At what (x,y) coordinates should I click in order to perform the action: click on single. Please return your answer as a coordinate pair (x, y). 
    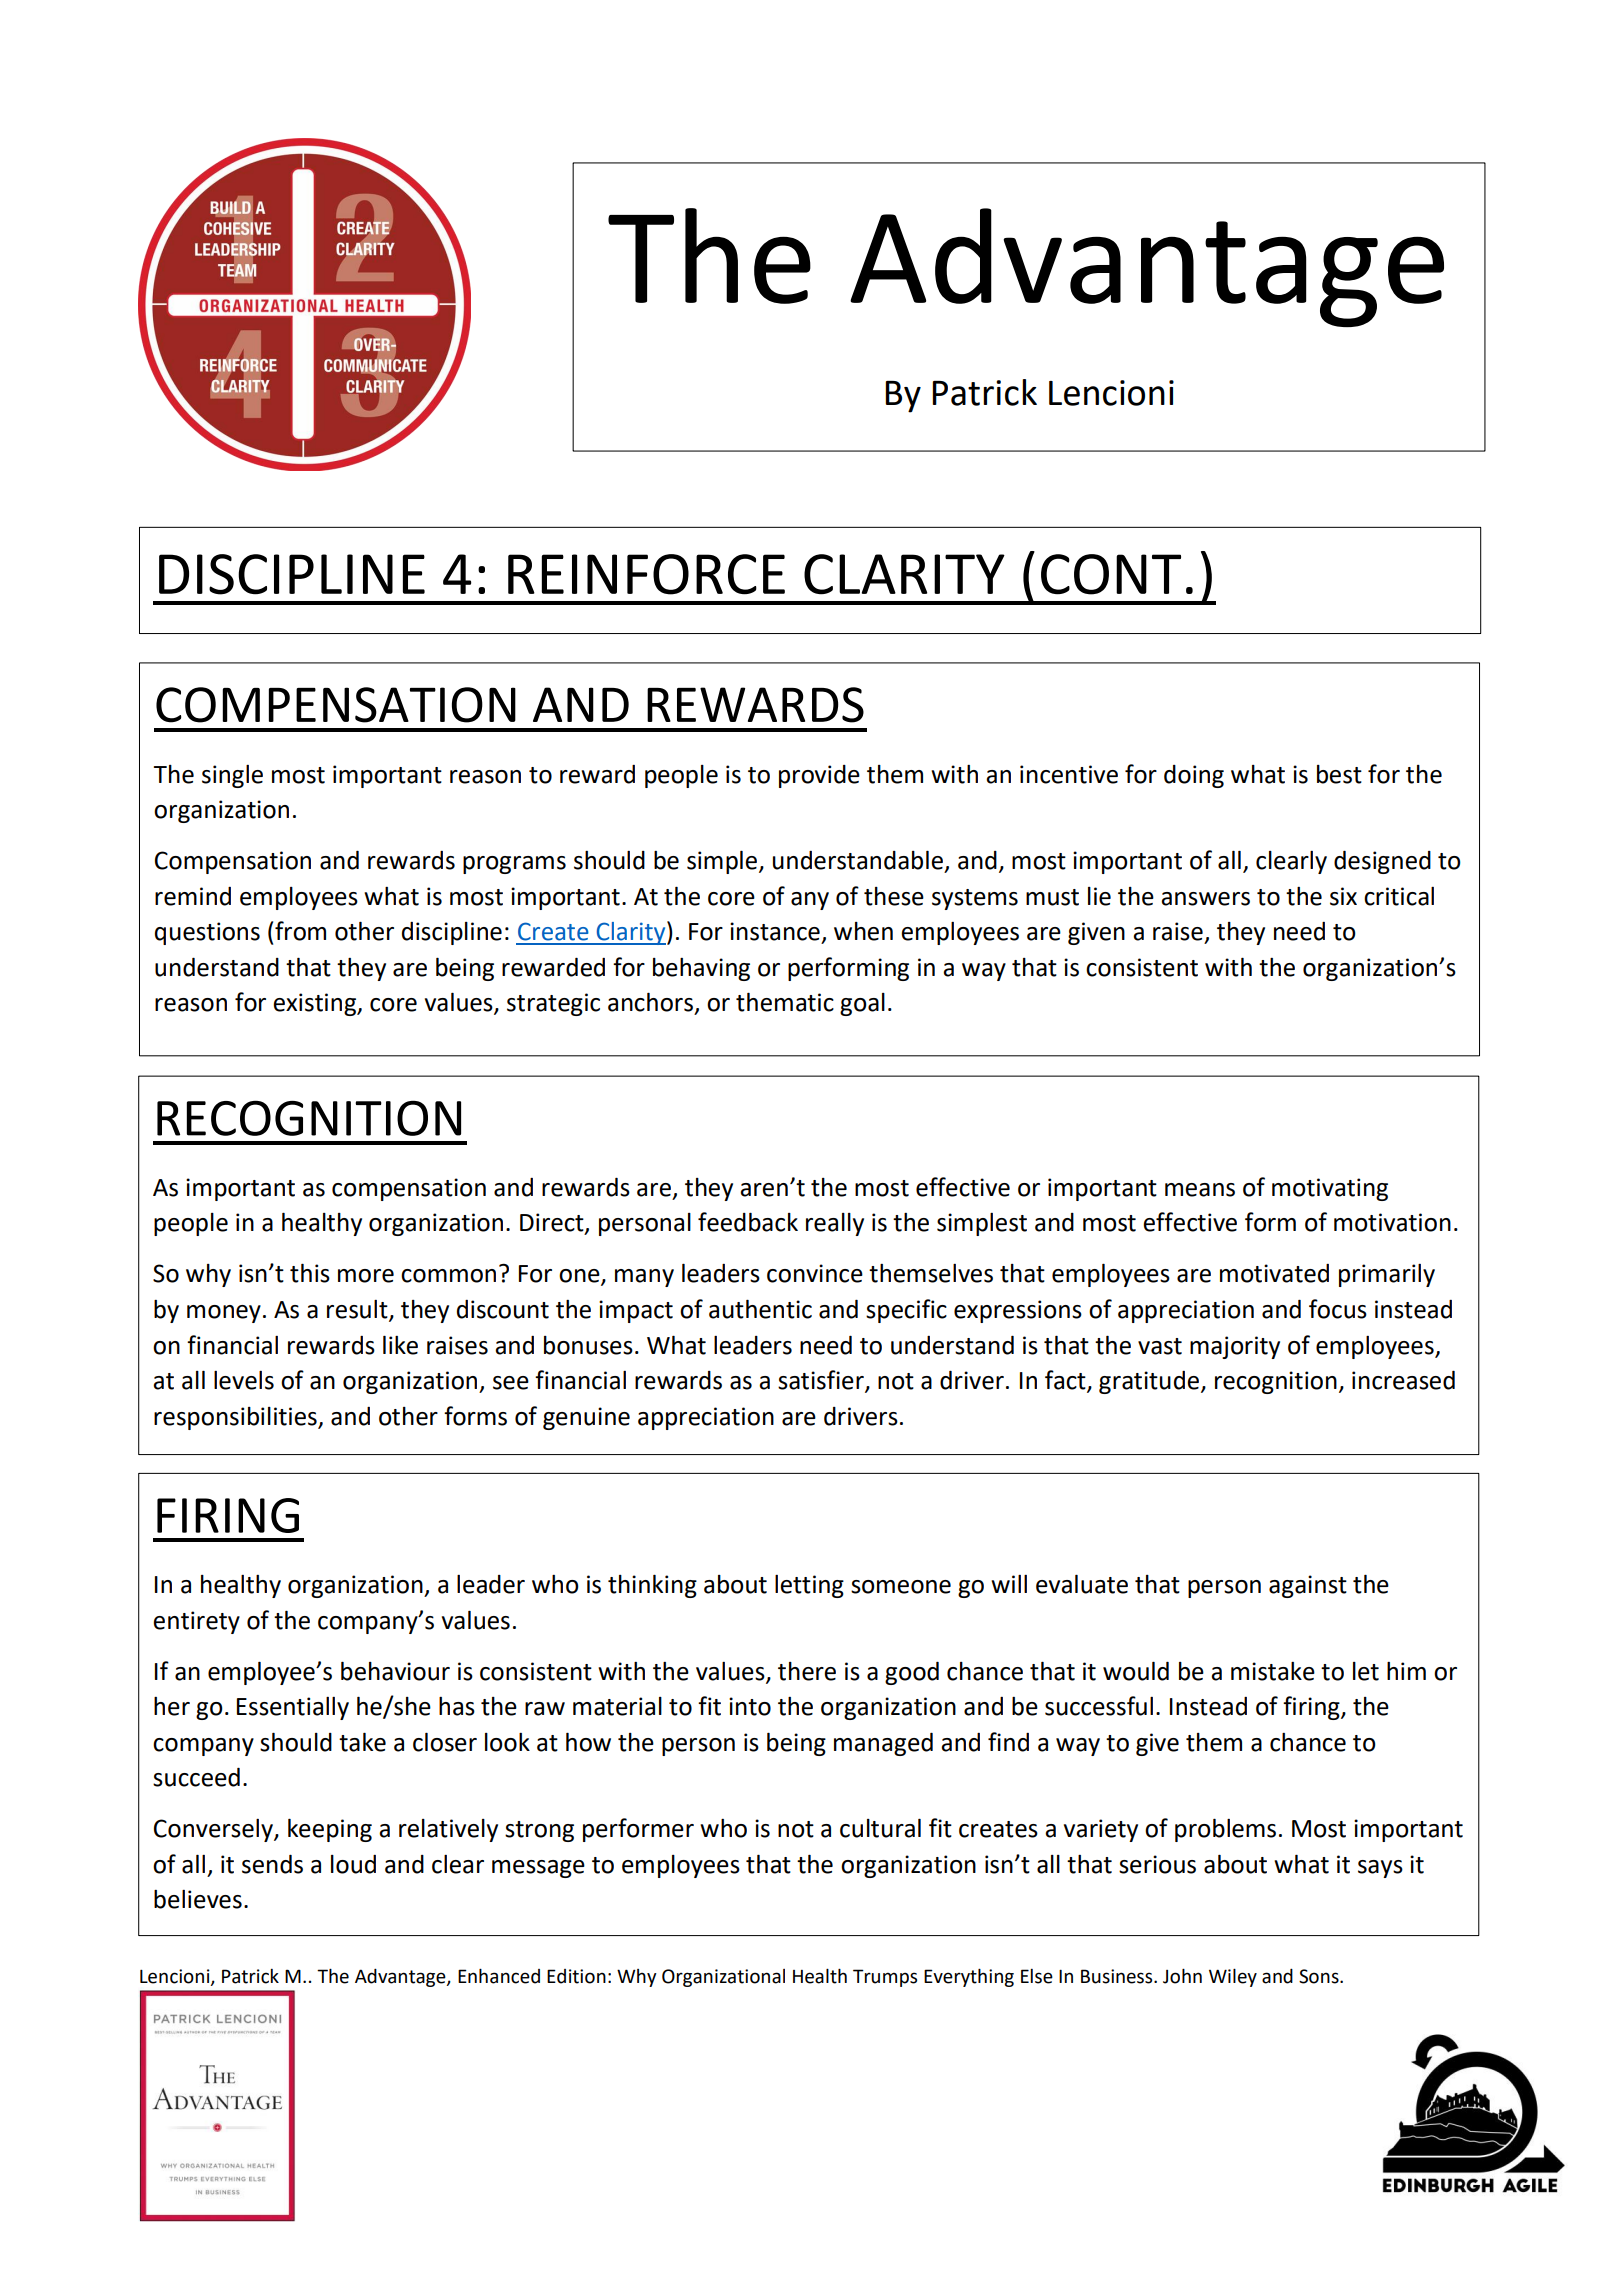
    Looking at the image, I should click on (232, 776).
